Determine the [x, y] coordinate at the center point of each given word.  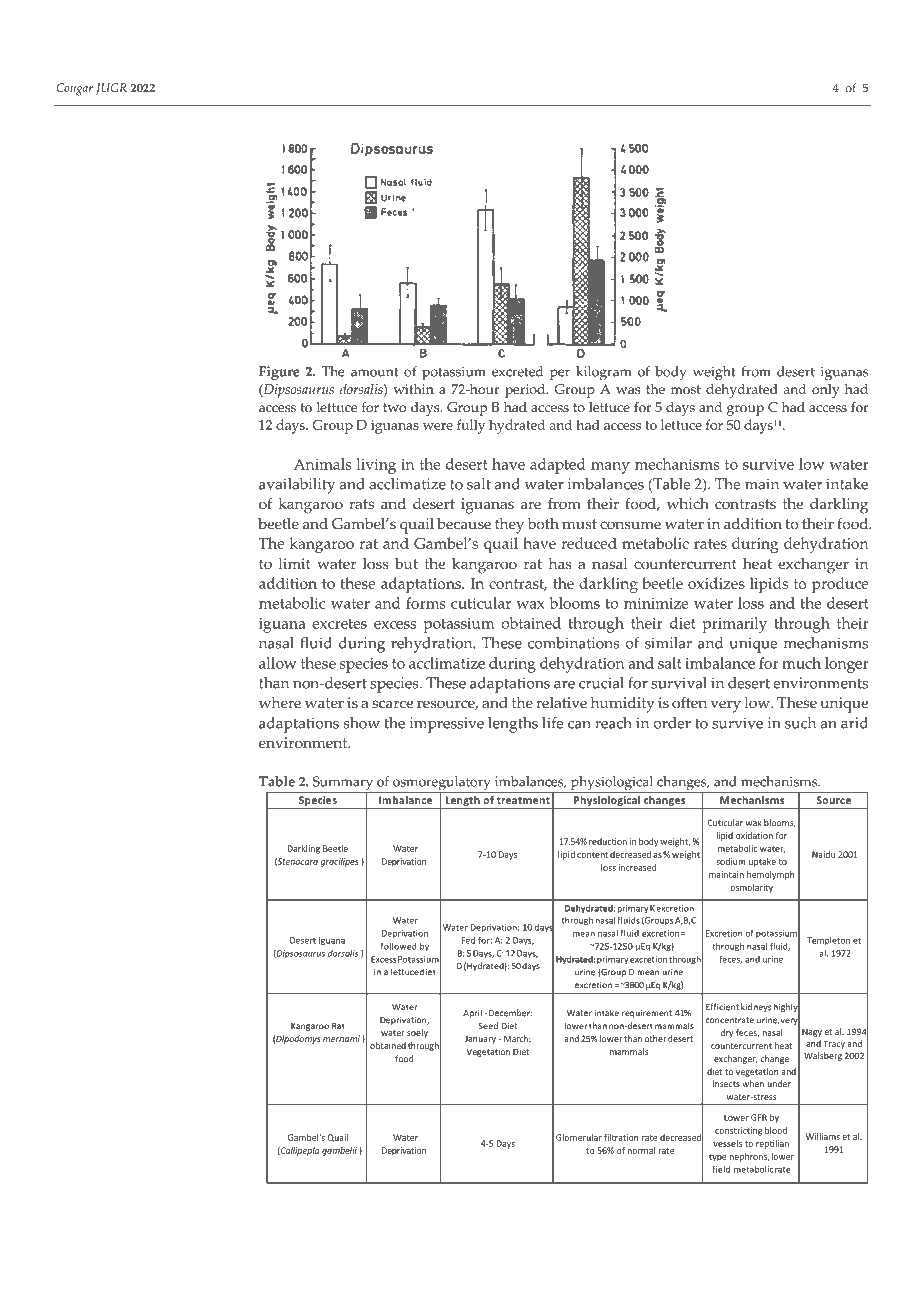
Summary [343, 784]
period [526, 391]
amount [375, 372]
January [480, 1040]
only [826, 391]
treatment [523, 800]
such [800, 723]
